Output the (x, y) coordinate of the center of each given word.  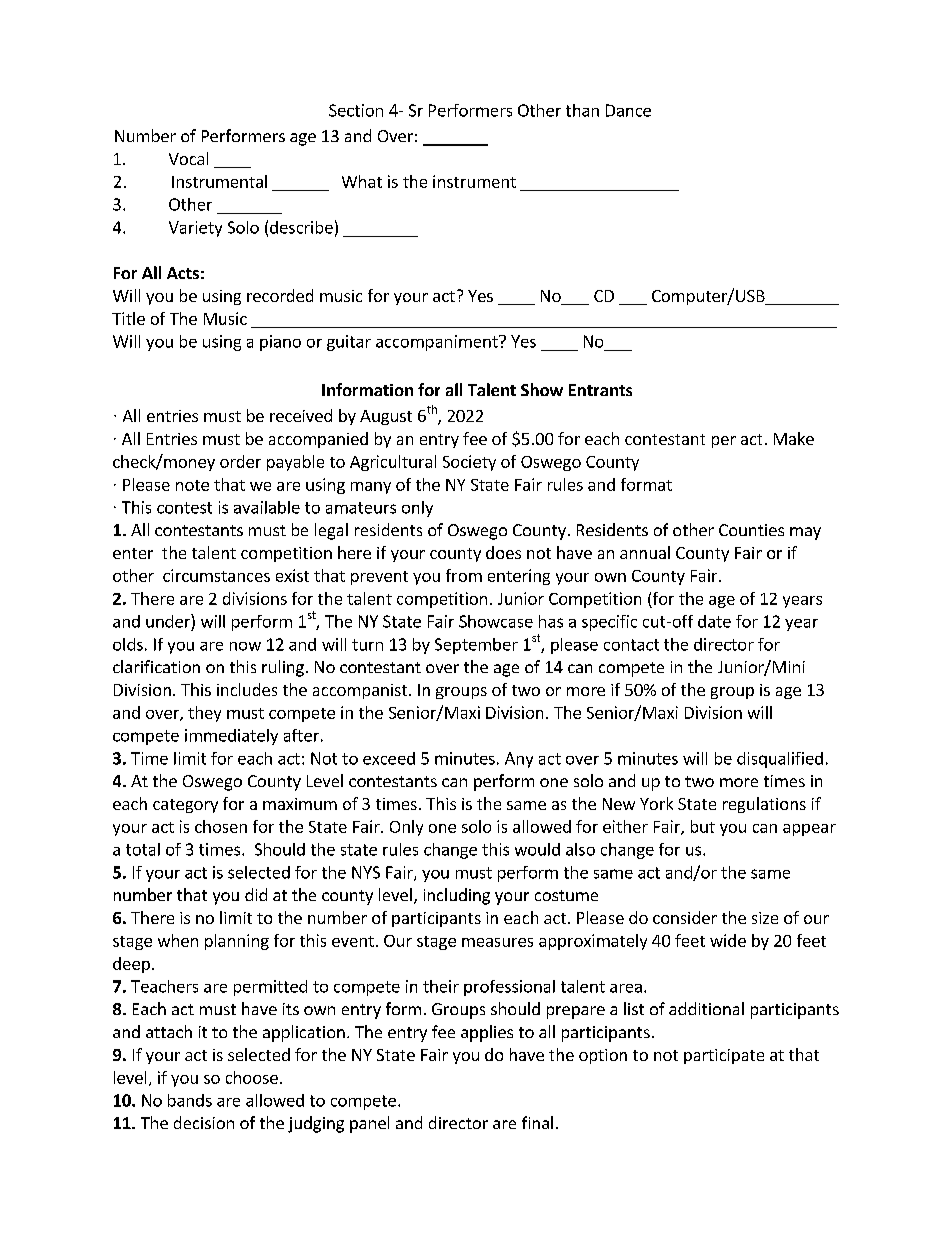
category (185, 806)
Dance (628, 110)
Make (794, 438)
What (362, 181)
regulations (764, 805)
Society (469, 463)
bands (190, 1100)
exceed (389, 758)
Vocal (188, 158)
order (240, 461)
